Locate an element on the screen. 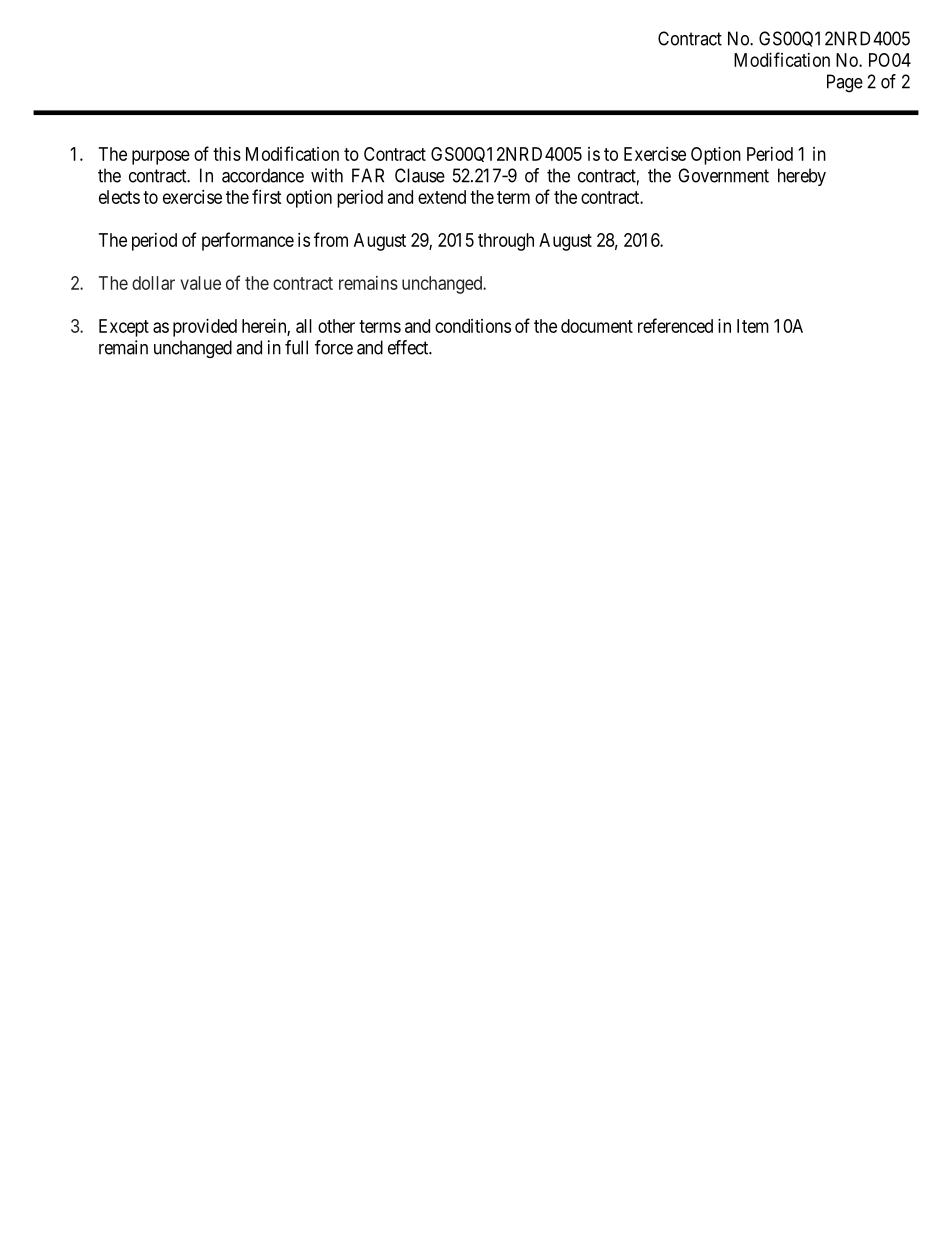  value is located at coordinates (200, 283).
